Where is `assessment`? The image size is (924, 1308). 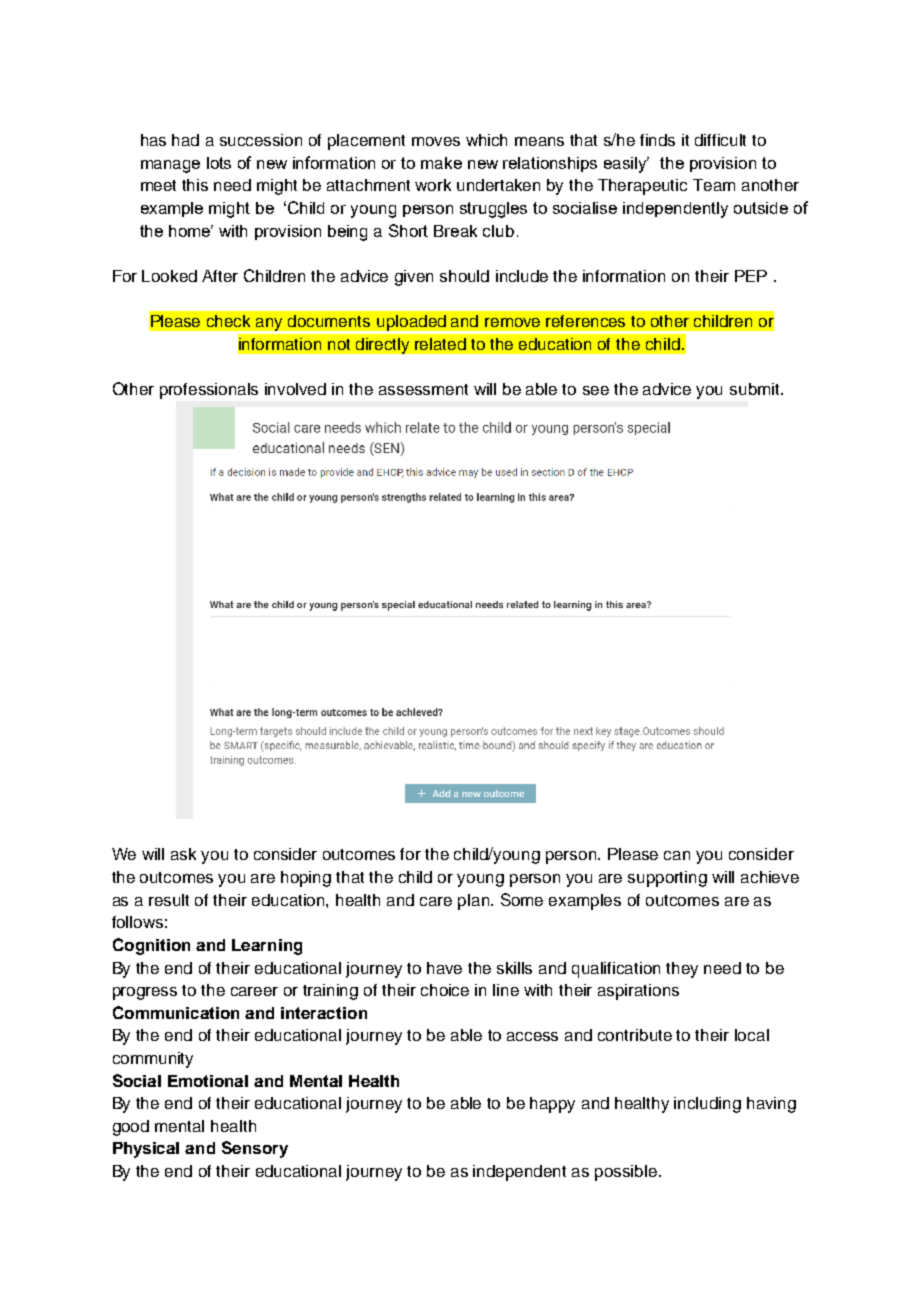 assessment is located at coordinates (423, 389).
